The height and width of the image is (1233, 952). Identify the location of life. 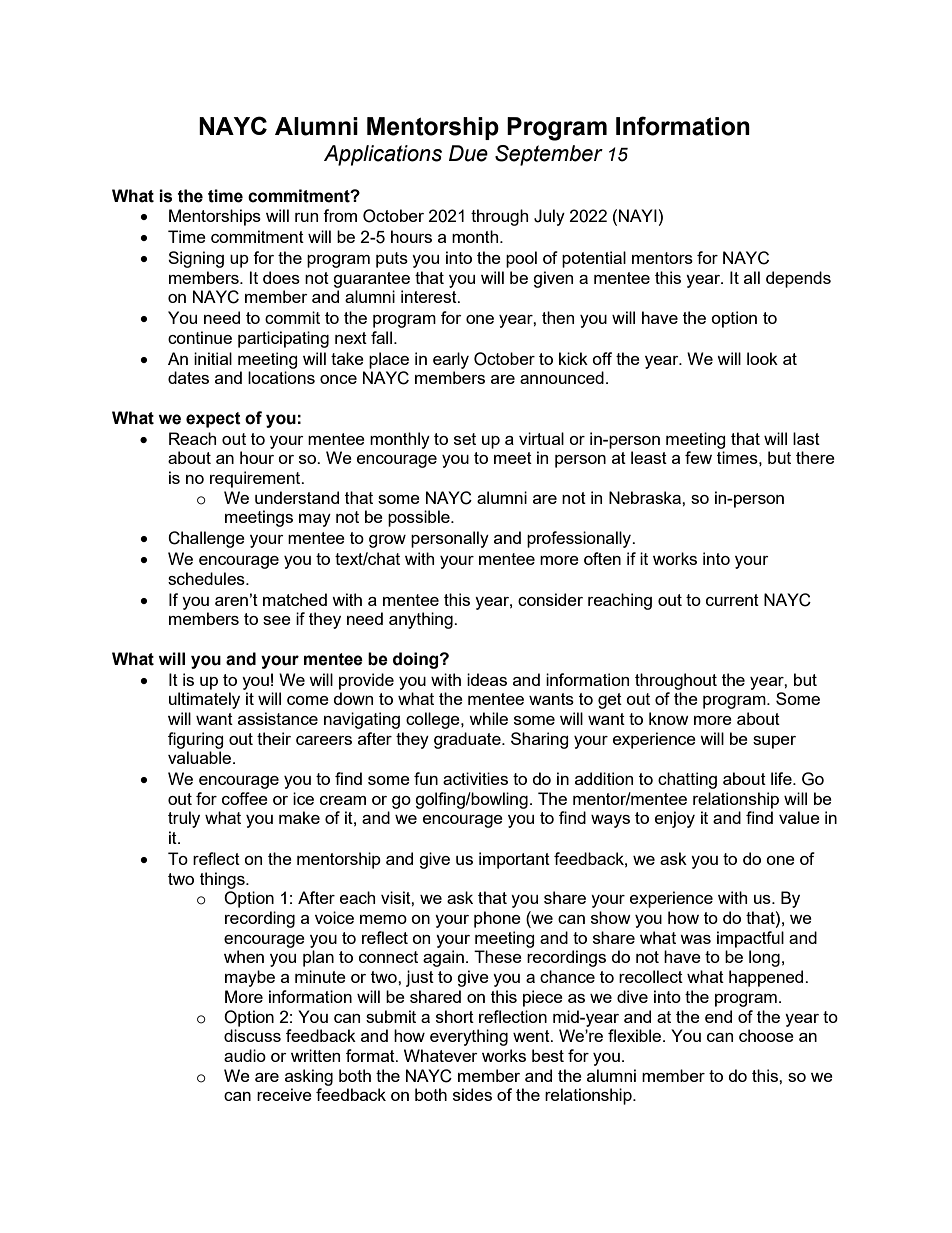
(782, 778).
